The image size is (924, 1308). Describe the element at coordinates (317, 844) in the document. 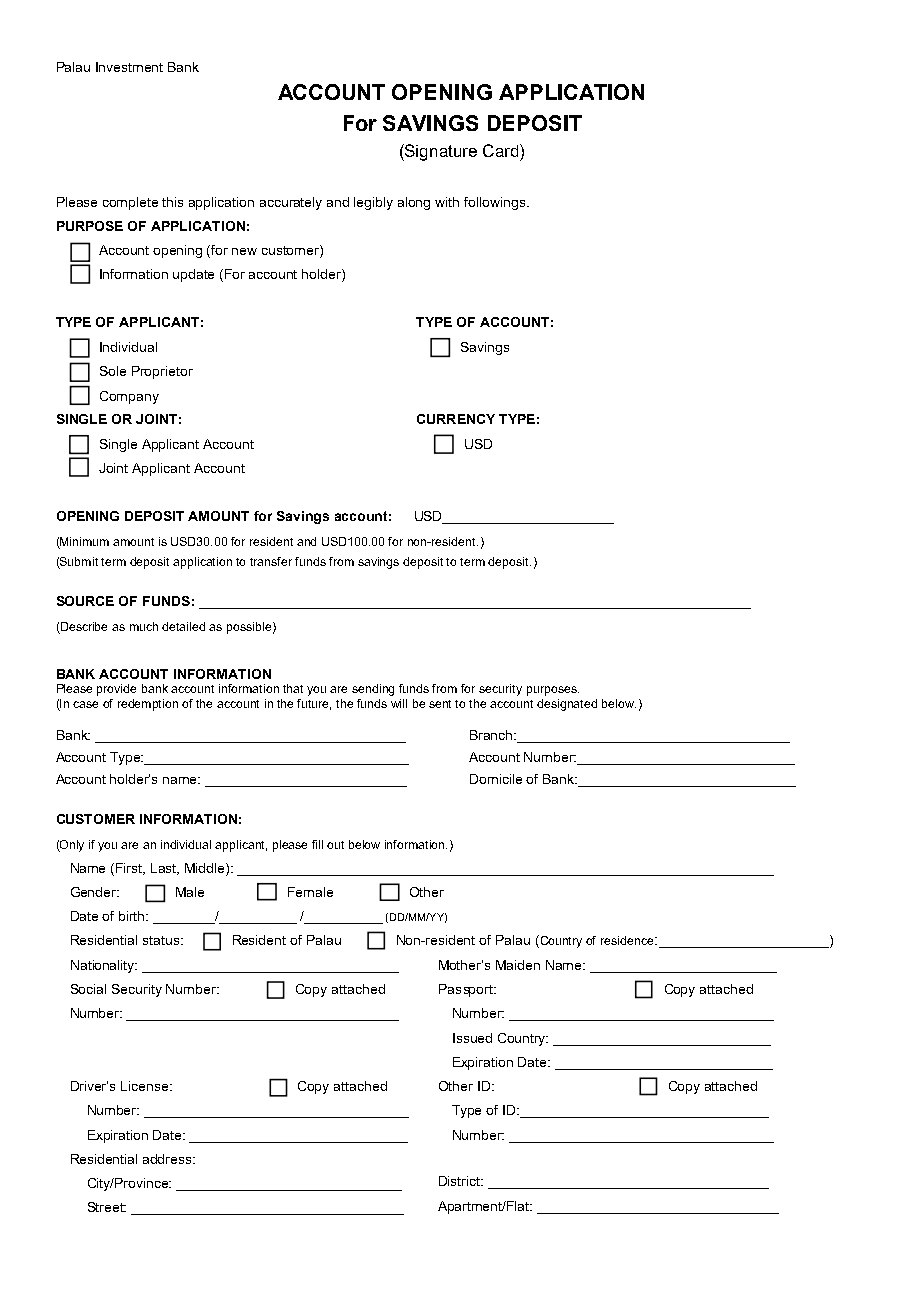

I see `fill` at that location.
